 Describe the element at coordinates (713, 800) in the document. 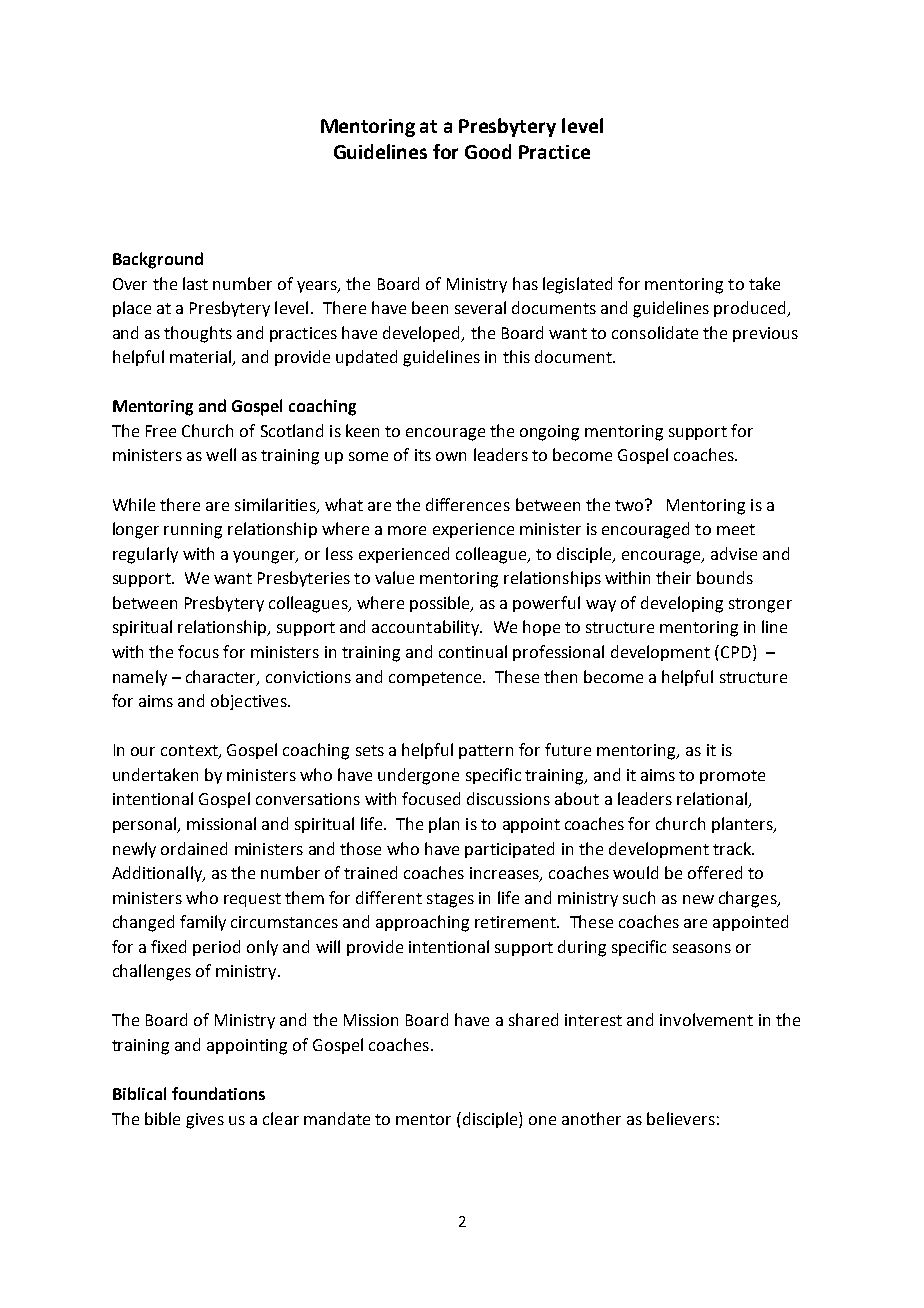

I see `relational` at that location.
